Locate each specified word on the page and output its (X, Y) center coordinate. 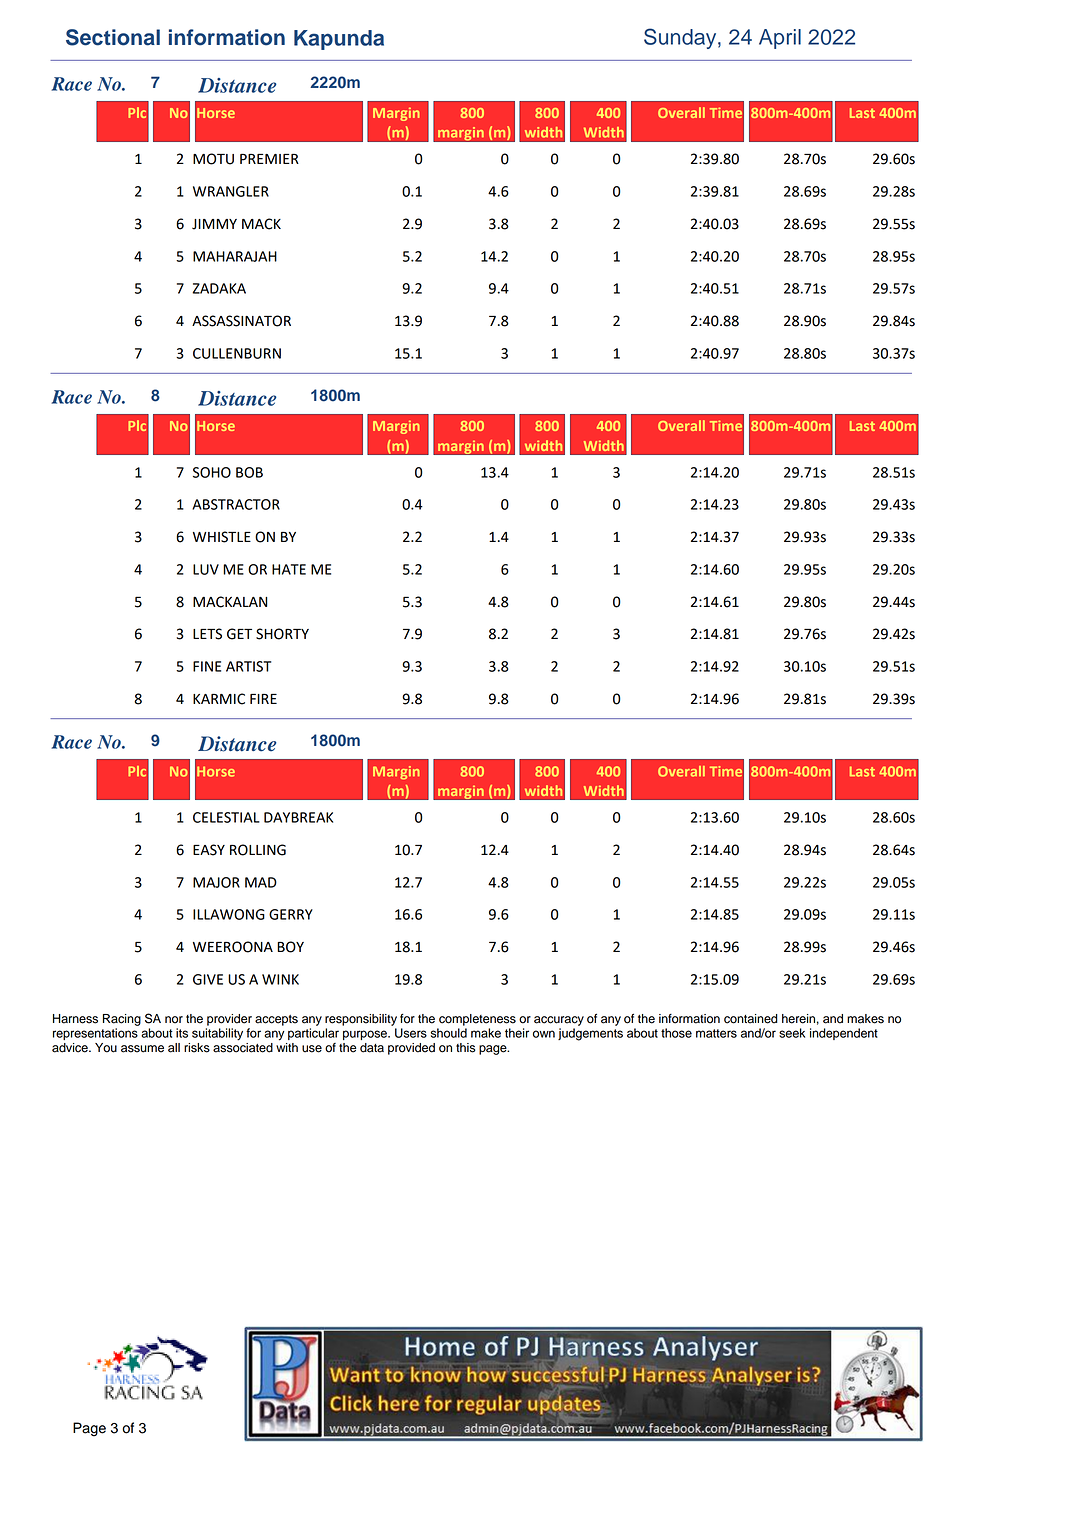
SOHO (212, 472)
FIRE (263, 699)
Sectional (113, 37)
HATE (289, 569)
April (780, 39)
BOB (249, 472)
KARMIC (219, 699)
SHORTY (282, 634)
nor (174, 1020)
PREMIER (269, 159)
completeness (477, 1020)
